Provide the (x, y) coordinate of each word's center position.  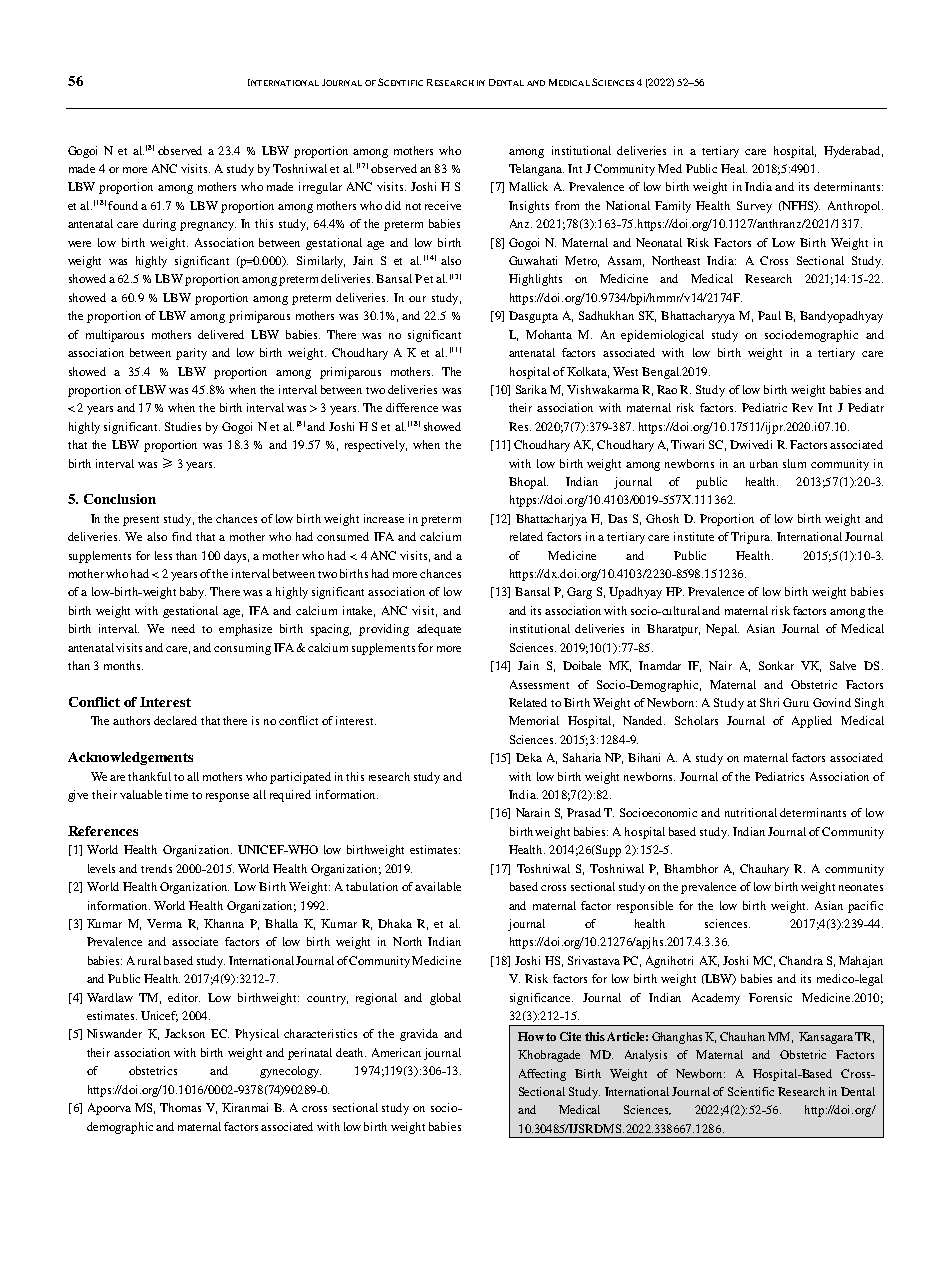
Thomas (180, 1107)
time (176, 794)
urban (764, 463)
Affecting (542, 1075)
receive (443, 205)
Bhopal (528, 483)
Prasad (584, 812)
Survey (754, 207)
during (159, 225)
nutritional (751, 812)
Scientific (751, 1091)
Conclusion (120, 499)
